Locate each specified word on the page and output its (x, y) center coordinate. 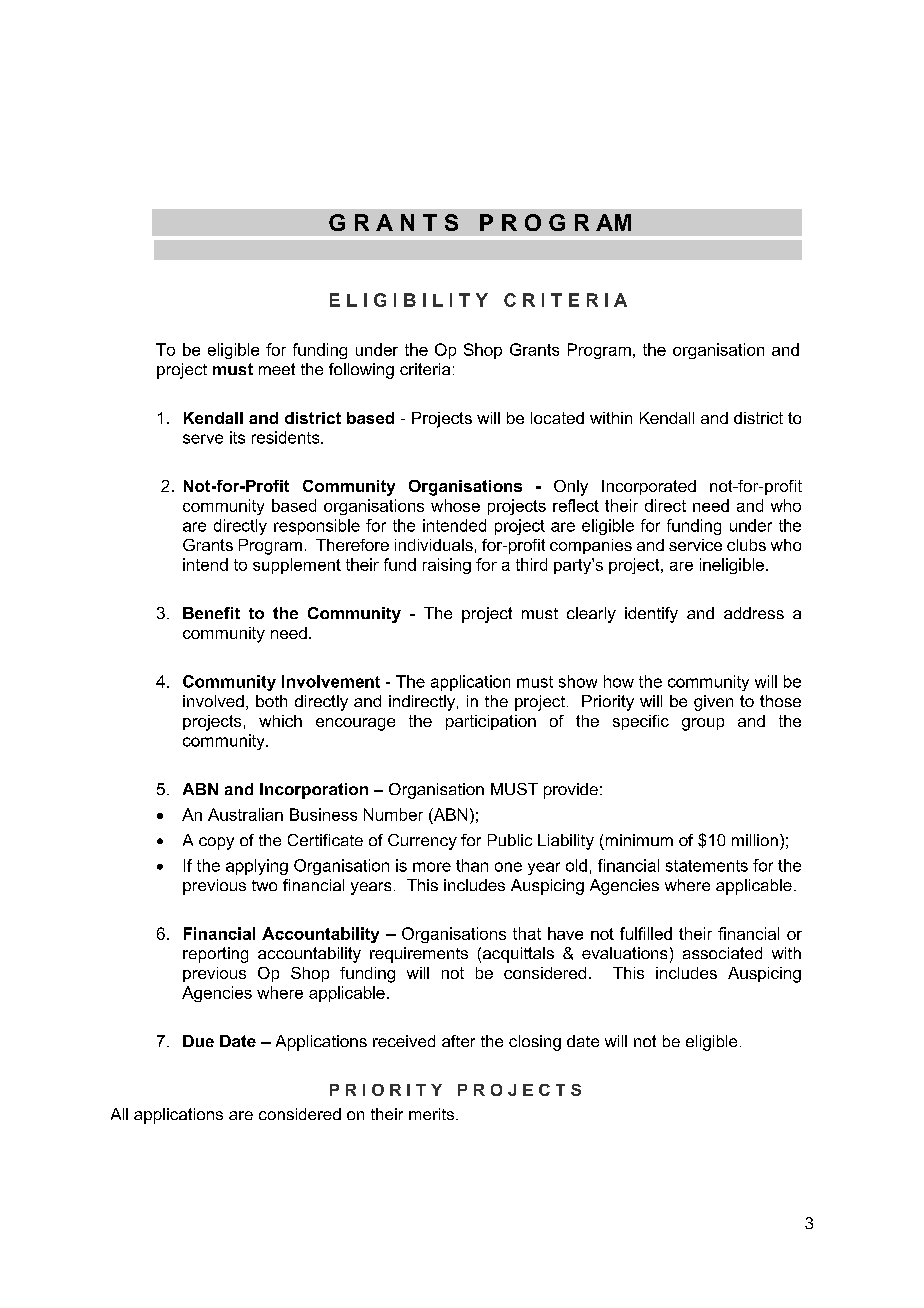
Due (198, 1041)
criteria (425, 369)
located (557, 418)
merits (433, 1114)
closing (535, 1043)
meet (277, 369)
